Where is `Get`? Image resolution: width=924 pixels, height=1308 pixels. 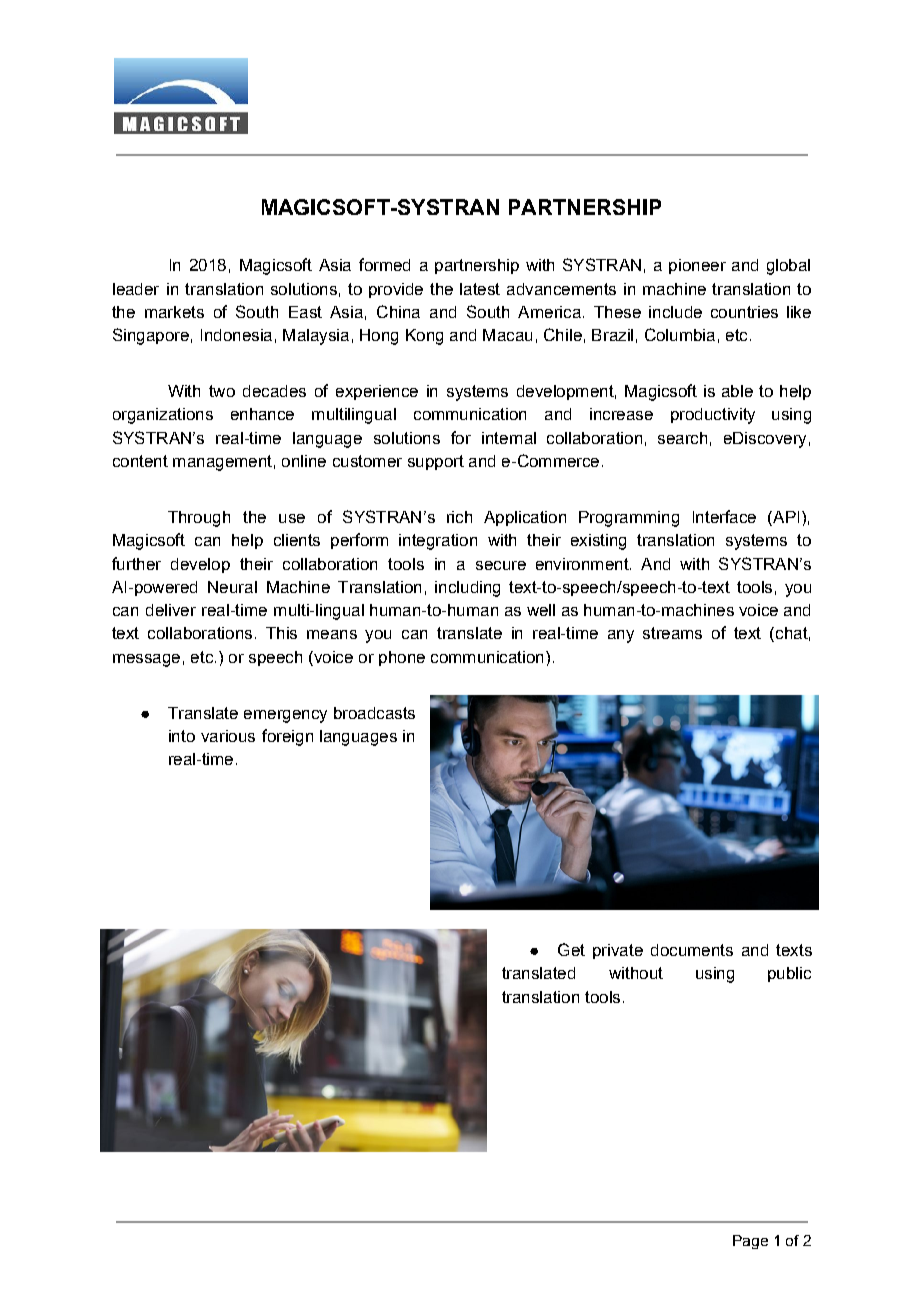
Get is located at coordinates (571, 949).
